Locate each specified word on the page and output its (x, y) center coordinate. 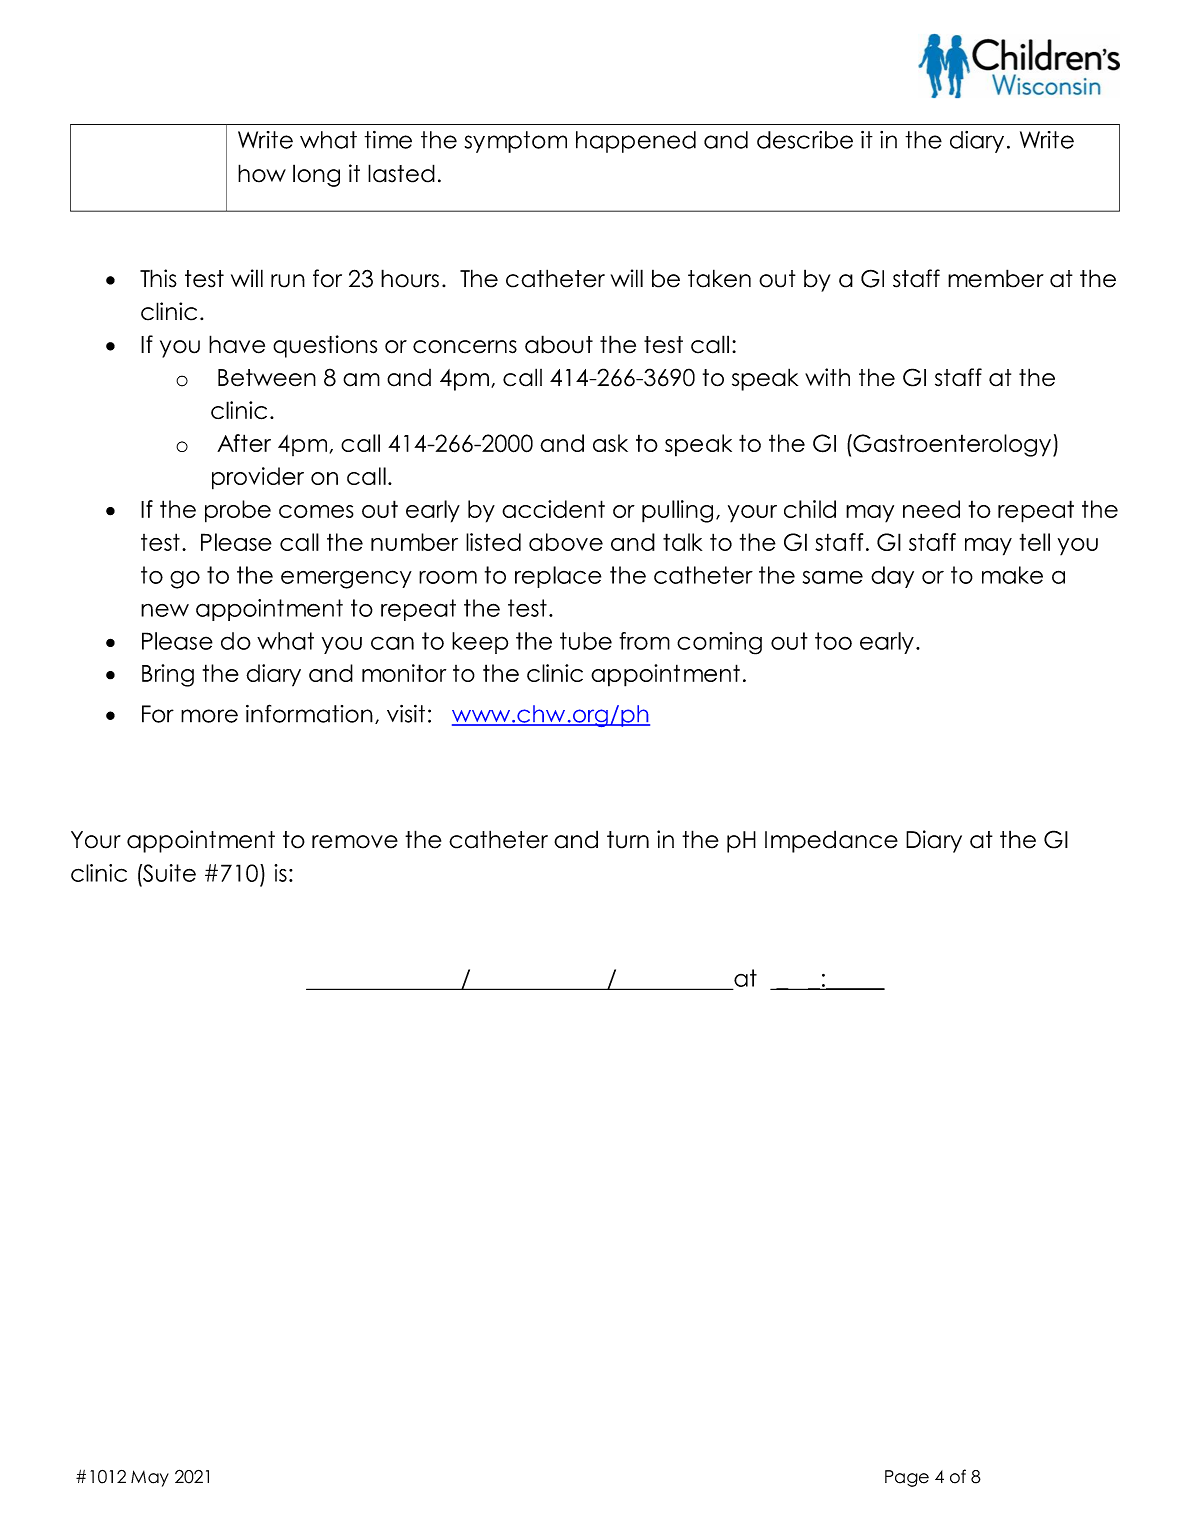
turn (628, 840)
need (931, 509)
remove (355, 842)
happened (636, 142)
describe (805, 140)
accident (553, 509)
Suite (168, 873)
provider (258, 478)
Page (907, 1478)
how (262, 173)
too (833, 641)
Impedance (831, 841)
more (209, 716)
